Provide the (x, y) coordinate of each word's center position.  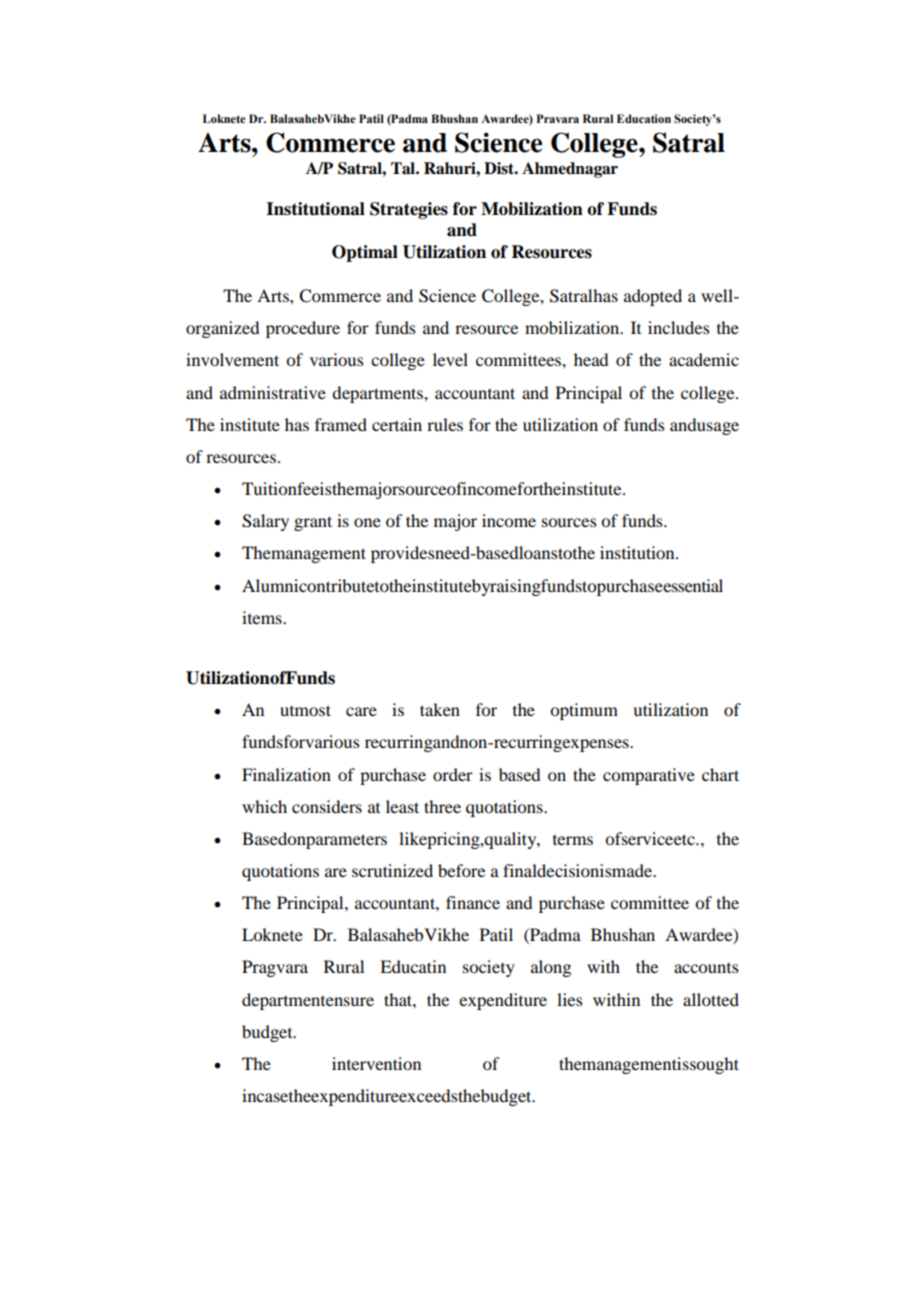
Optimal (365, 253)
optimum (584, 711)
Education (644, 118)
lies (570, 999)
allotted (711, 999)
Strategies (409, 210)
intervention (376, 1063)
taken (440, 709)
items (263, 617)
